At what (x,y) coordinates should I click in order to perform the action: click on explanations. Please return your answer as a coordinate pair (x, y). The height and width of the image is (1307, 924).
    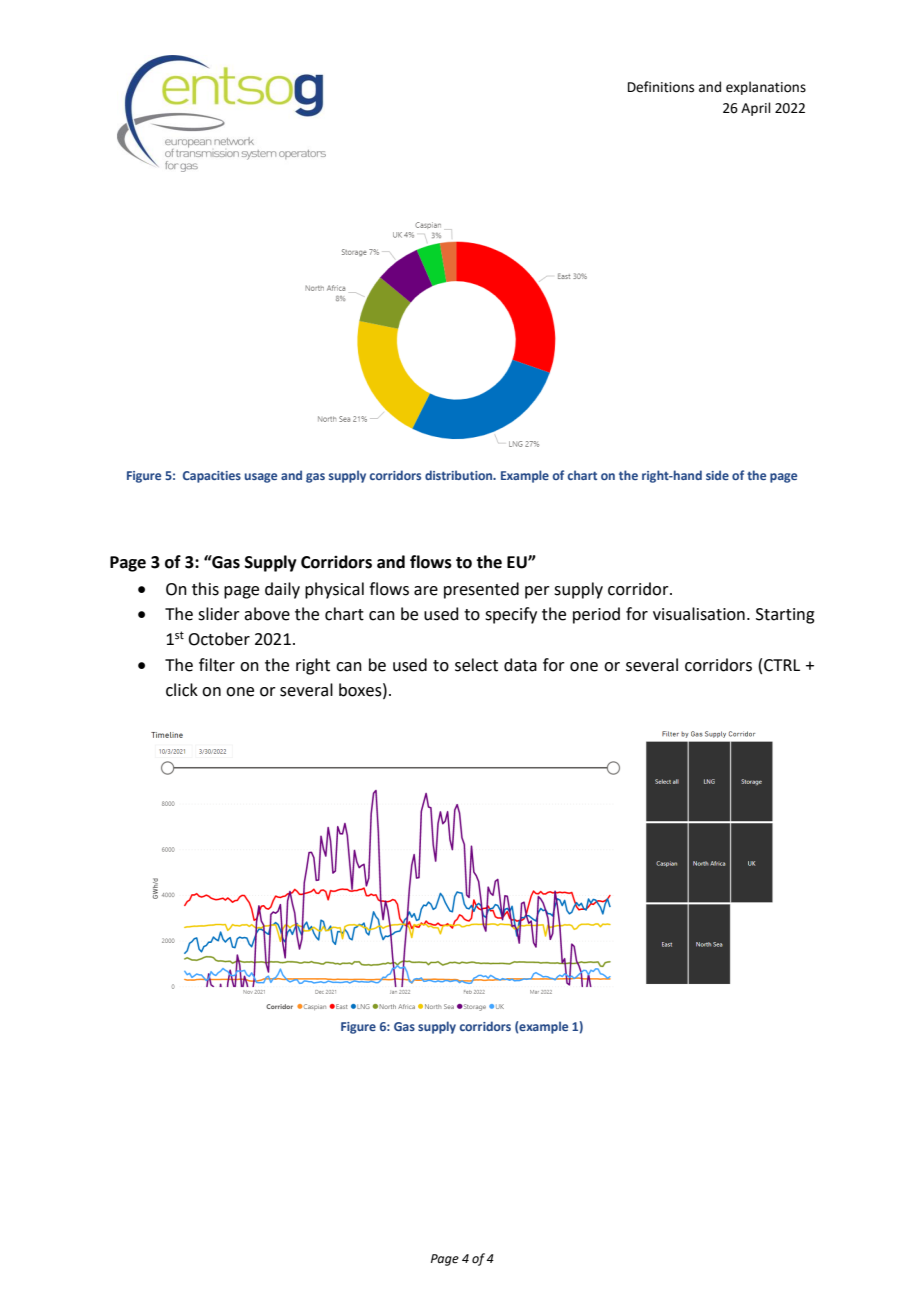
    Looking at the image, I should click on (766, 88).
